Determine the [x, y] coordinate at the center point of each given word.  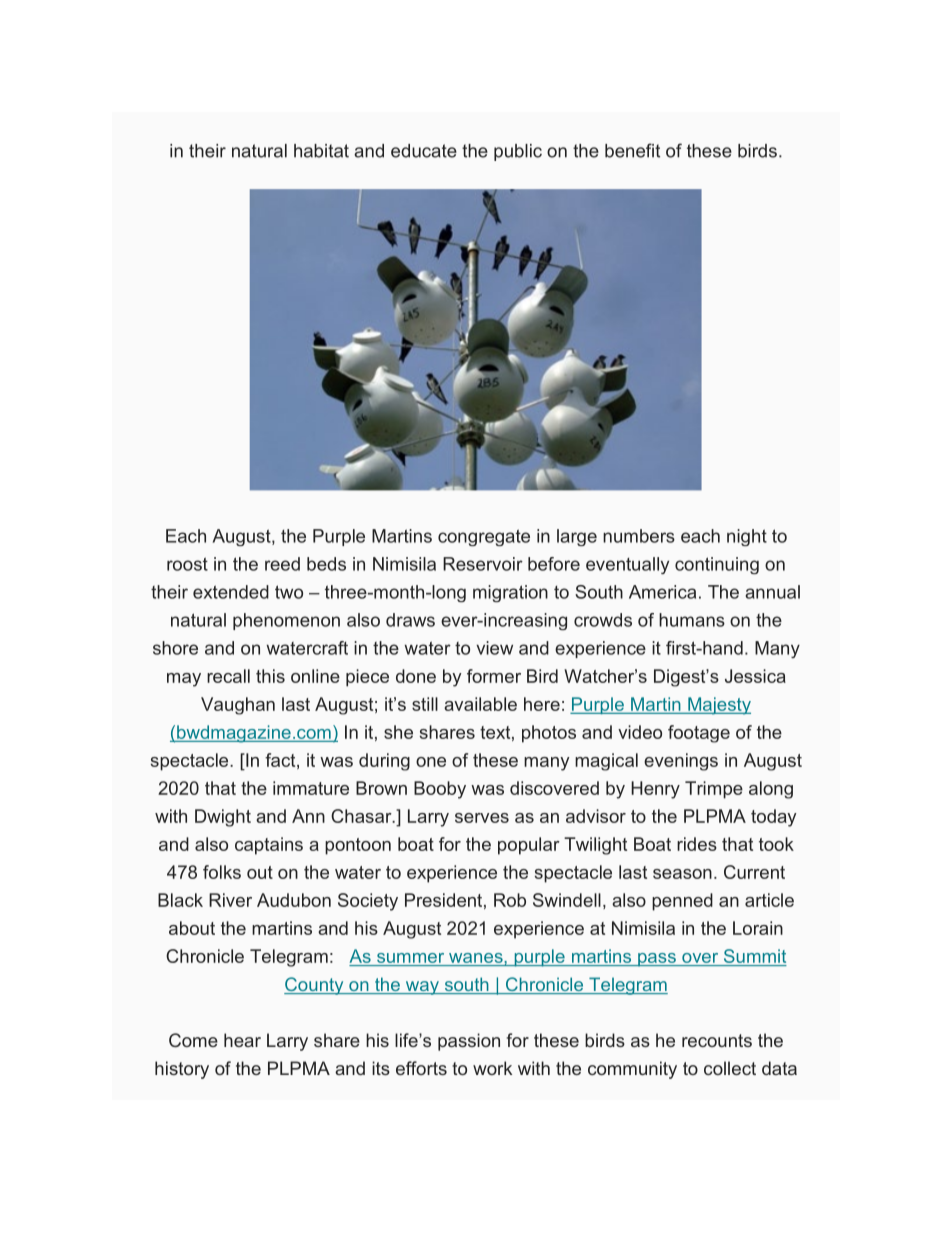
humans [692, 620]
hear [242, 1040]
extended [231, 592]
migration [510, 593]
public [518, 152]
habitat [321, 151]
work [492, 1068]
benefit [632, 150]
